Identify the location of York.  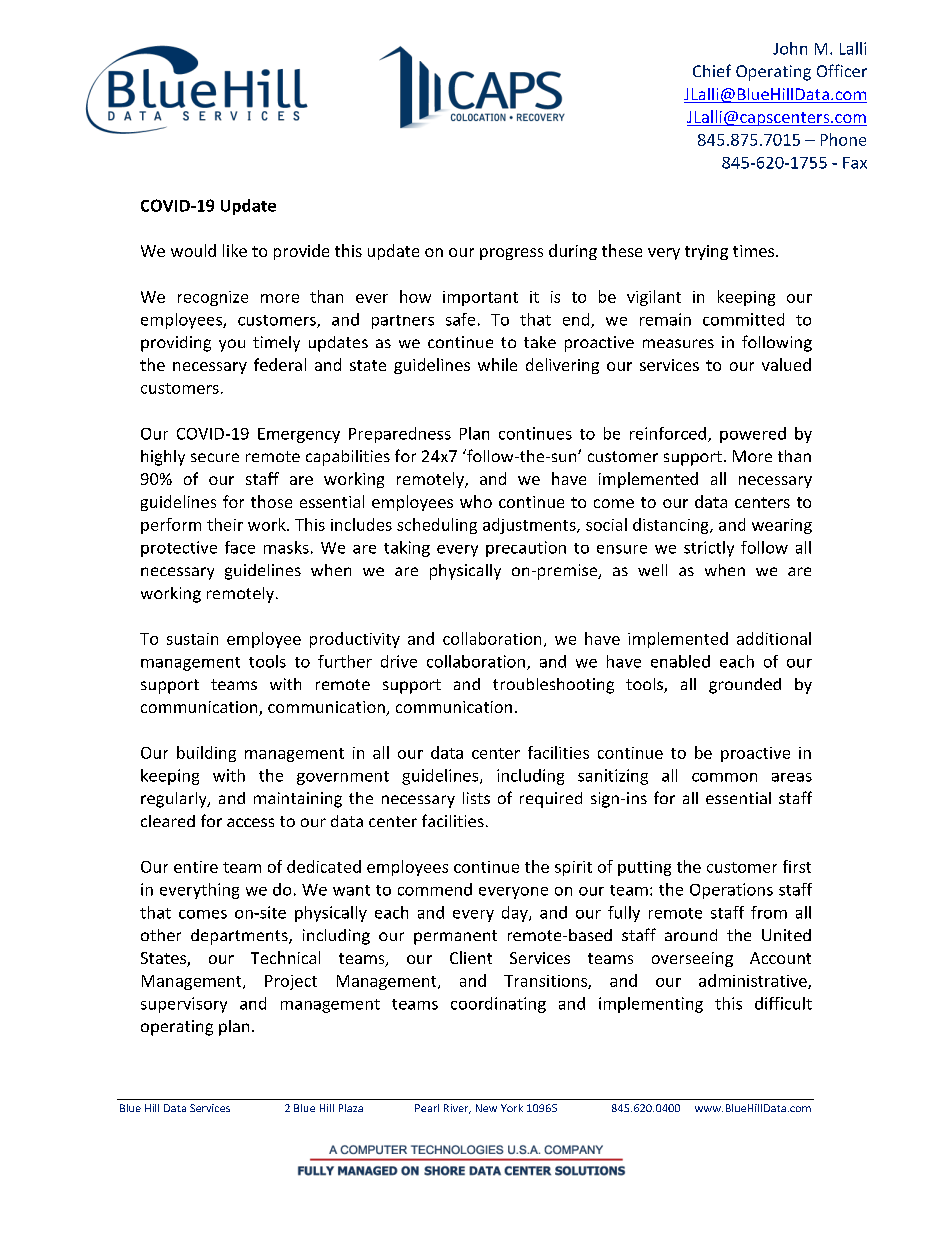
(512, 1108).
